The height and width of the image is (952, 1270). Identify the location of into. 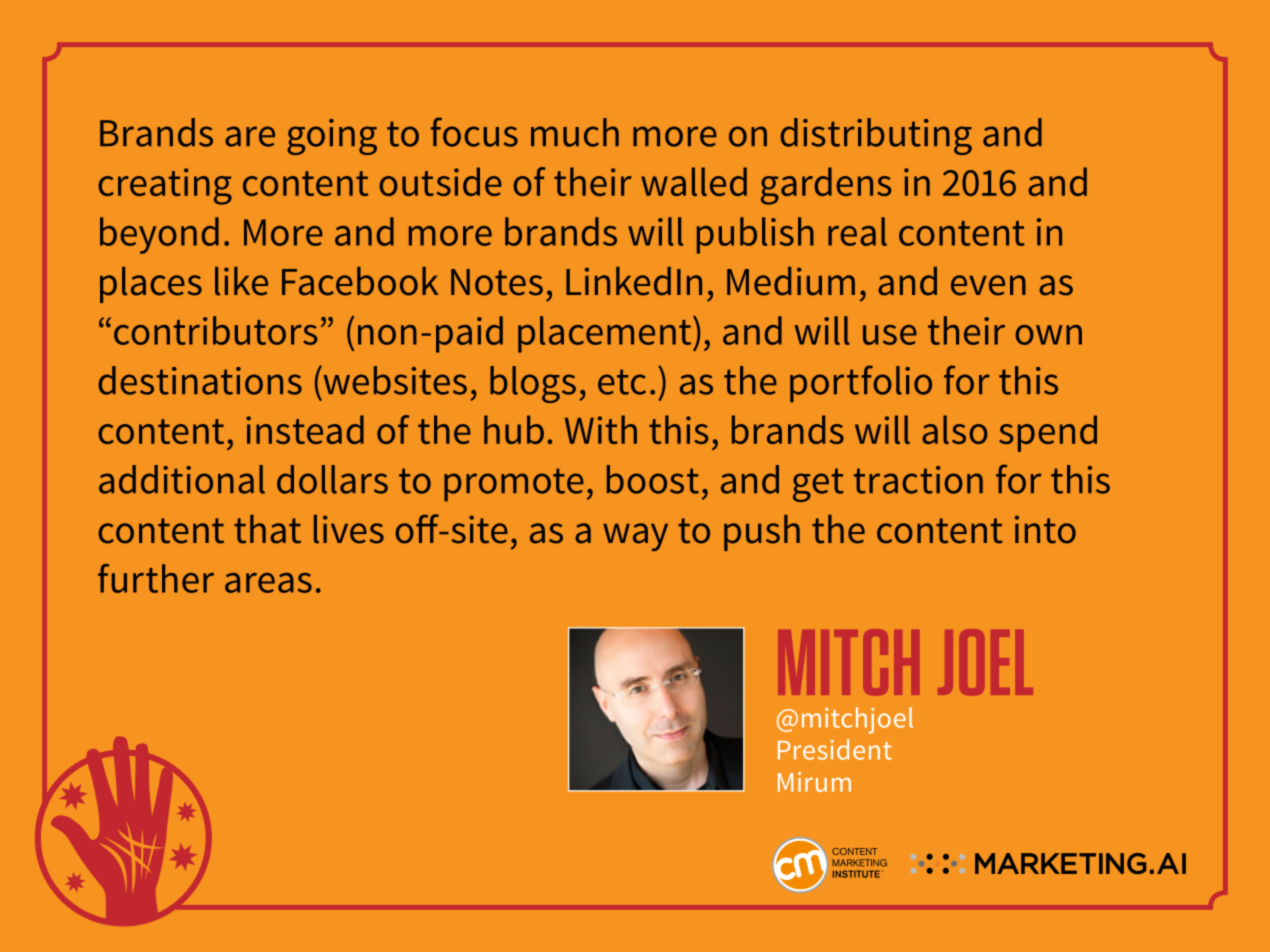
(1045, 529).
